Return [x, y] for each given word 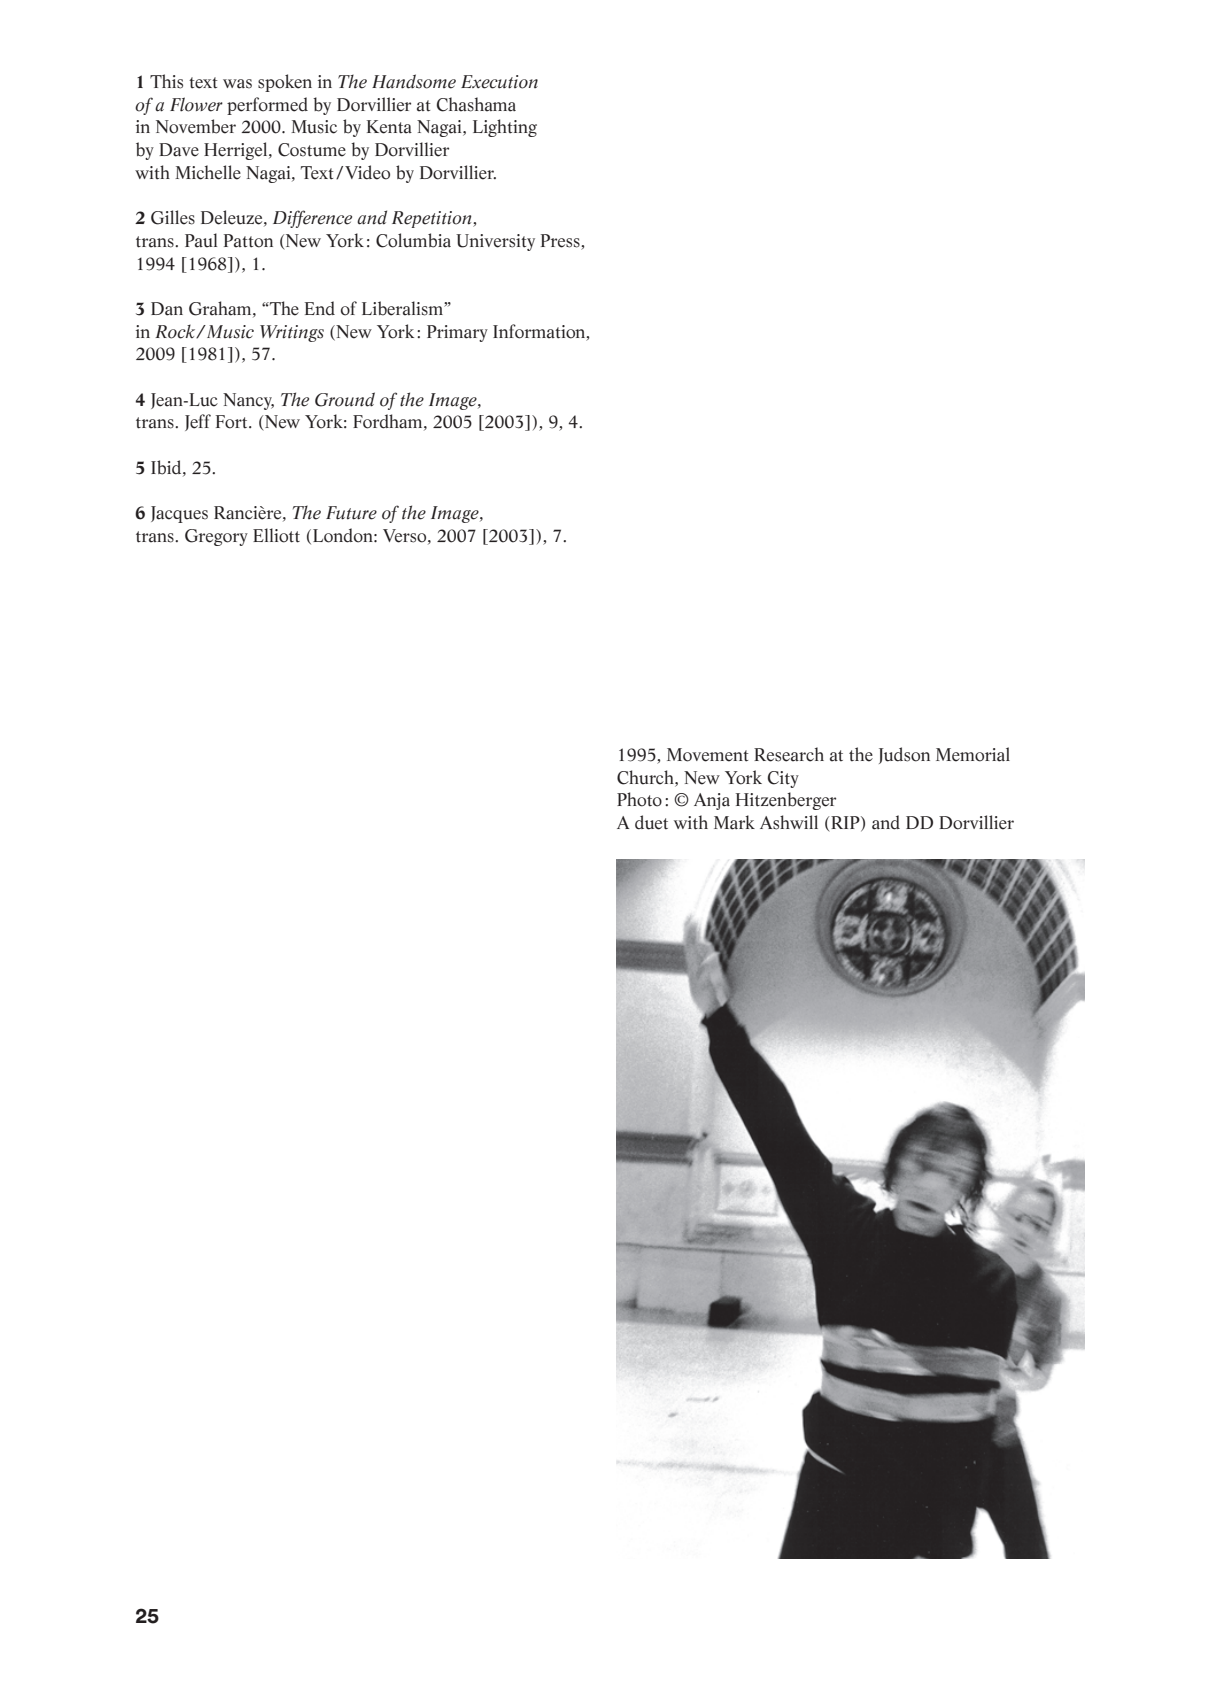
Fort [233, 422]
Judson [904, 755]
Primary [457, 333]
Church [646, 777]
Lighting [505, 128]
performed [267, 106]
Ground [345, 399]
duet [651, 822]
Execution [499, 82]
